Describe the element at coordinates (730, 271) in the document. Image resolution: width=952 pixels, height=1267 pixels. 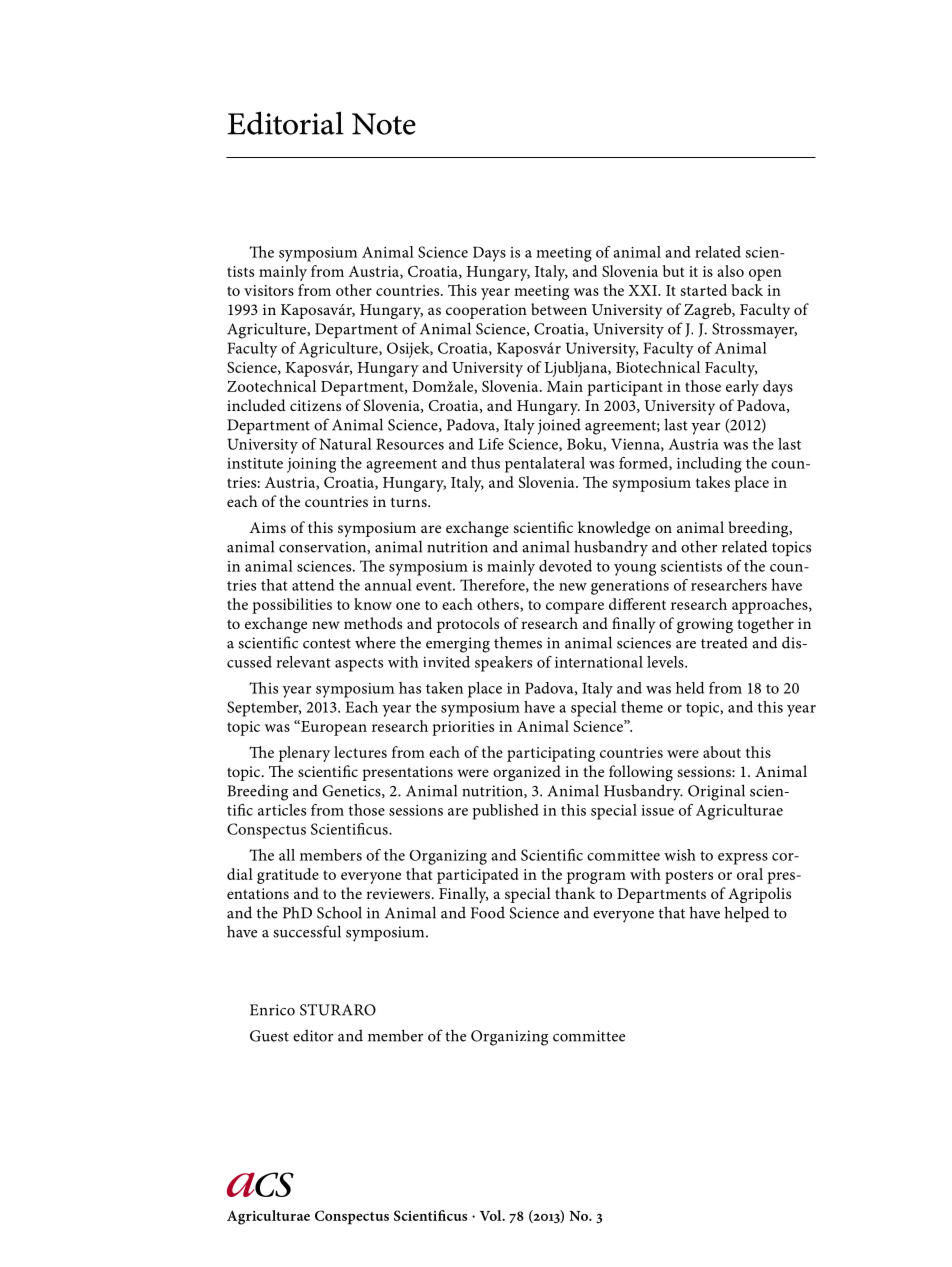
I see `also` at that location.
